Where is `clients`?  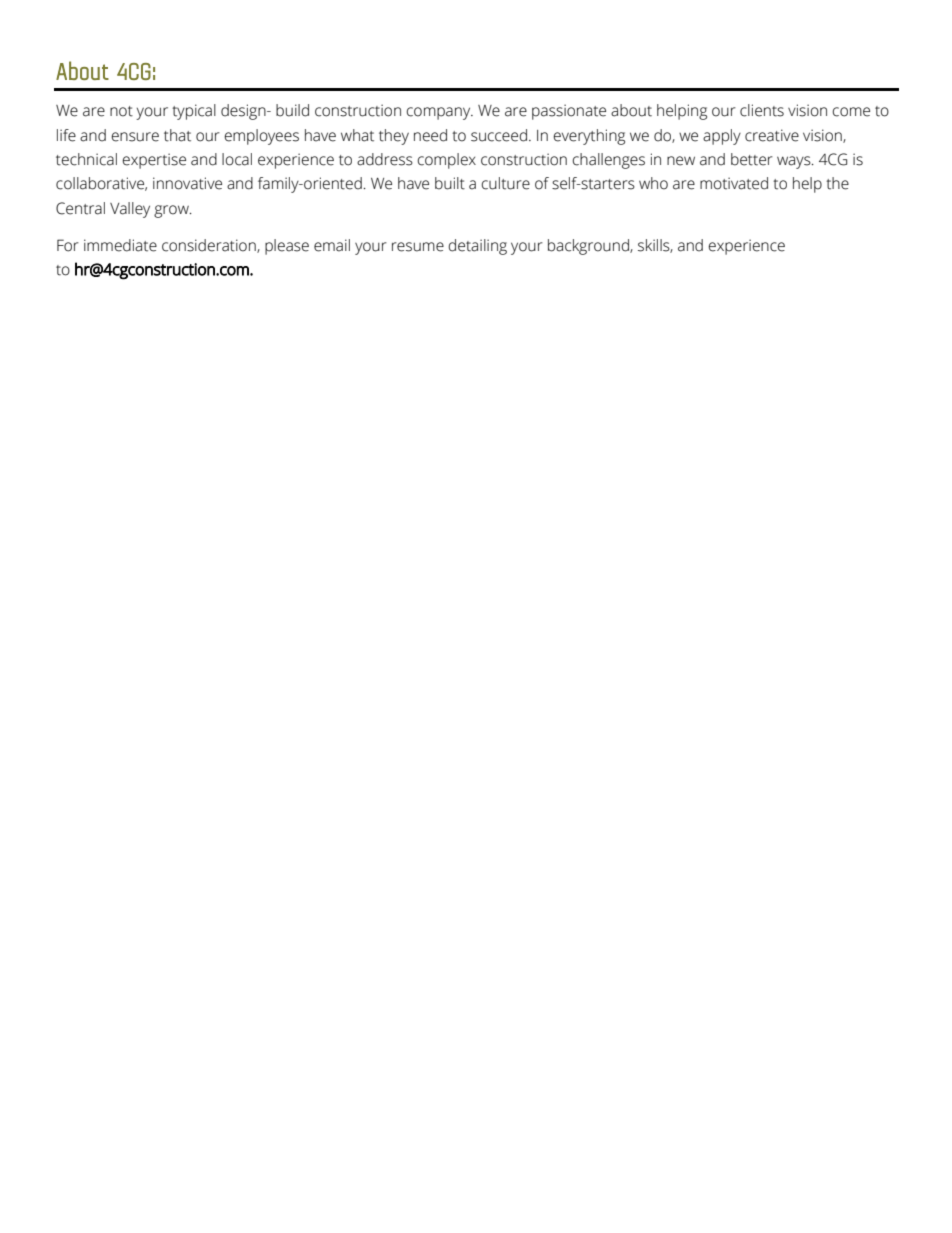
clients is located at coordinates (762, 110).
